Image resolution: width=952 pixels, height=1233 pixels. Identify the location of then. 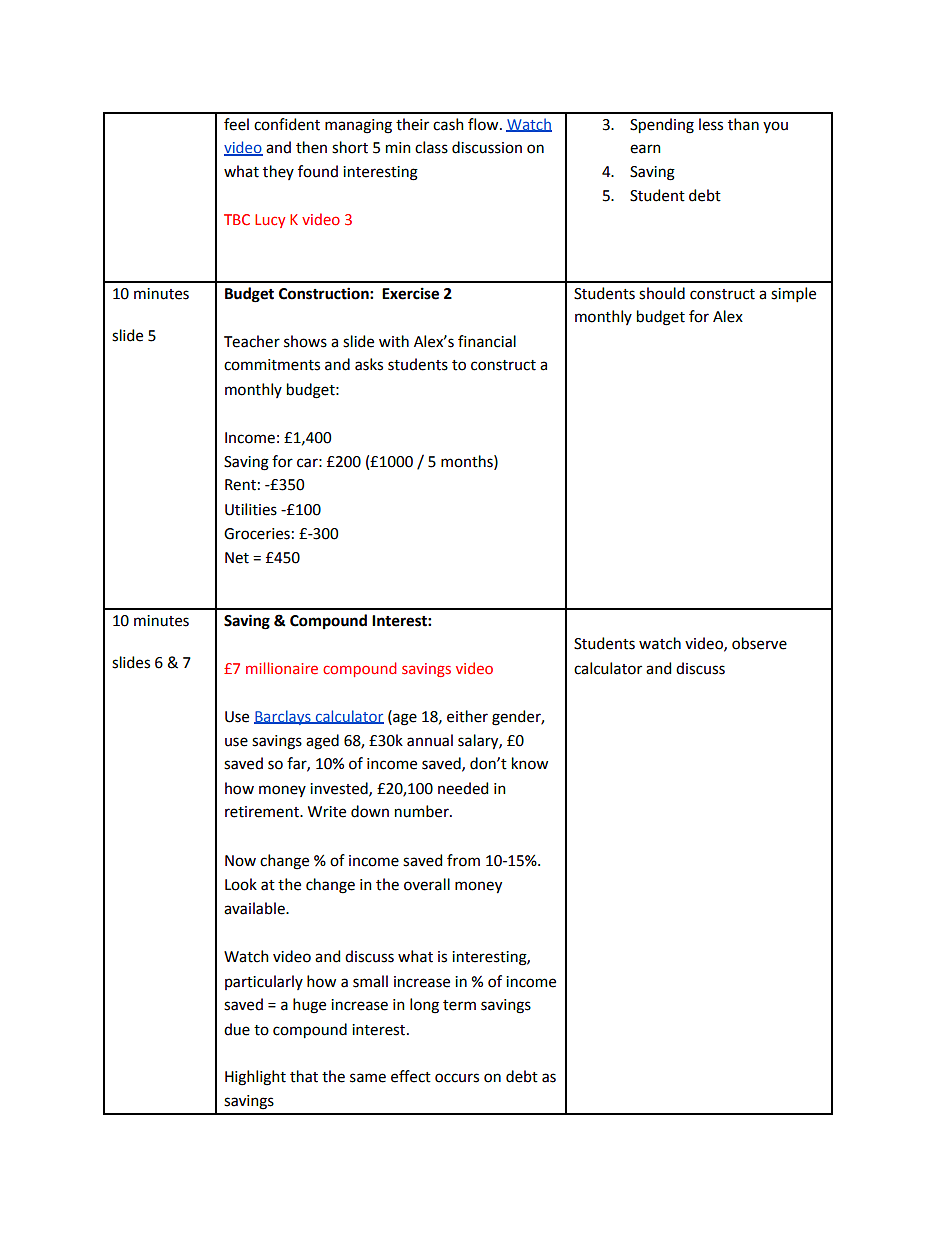
(311, 147).
